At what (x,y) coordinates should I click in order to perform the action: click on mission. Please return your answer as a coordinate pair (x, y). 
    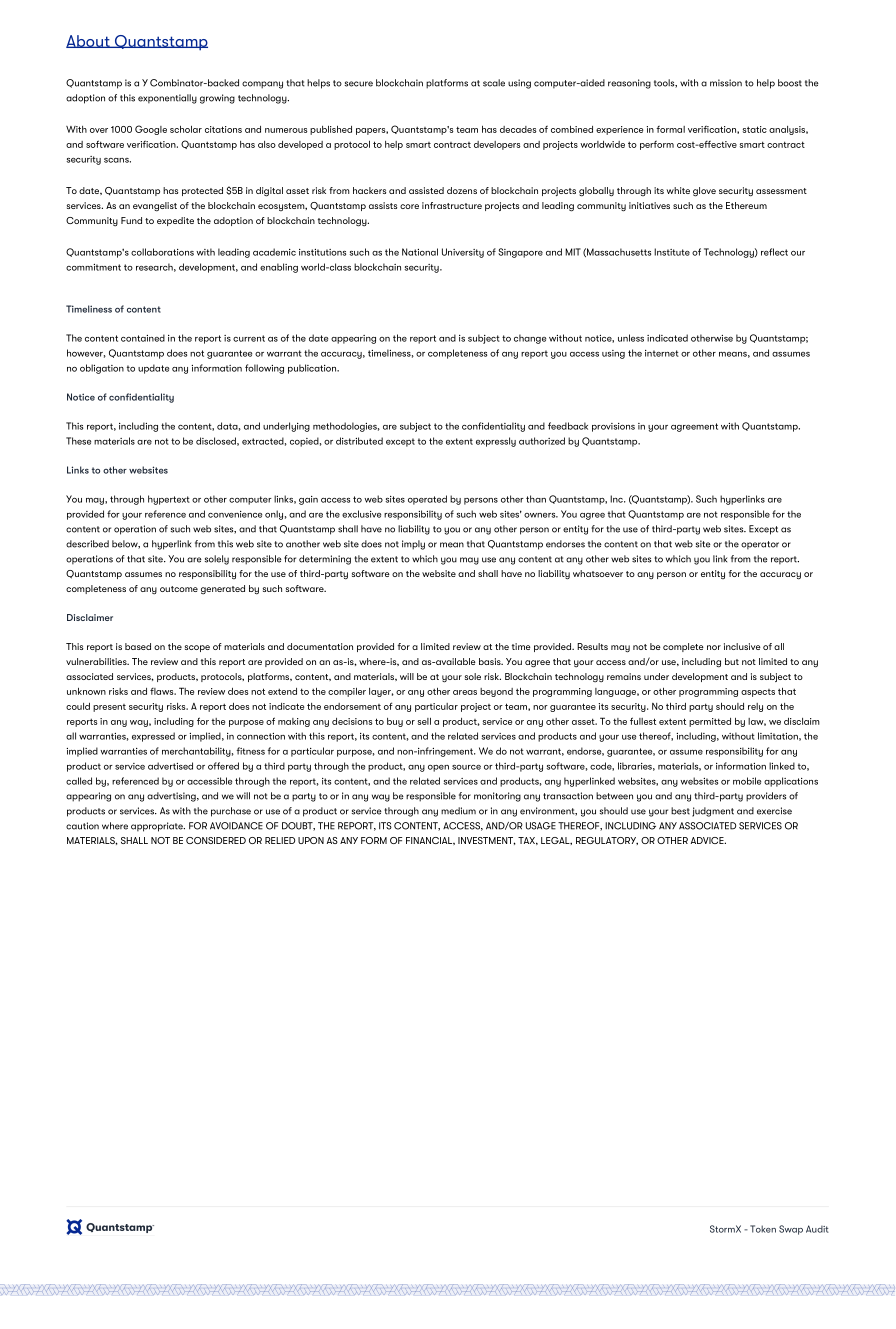
    Looking at the image, I should click on (726, 83).
